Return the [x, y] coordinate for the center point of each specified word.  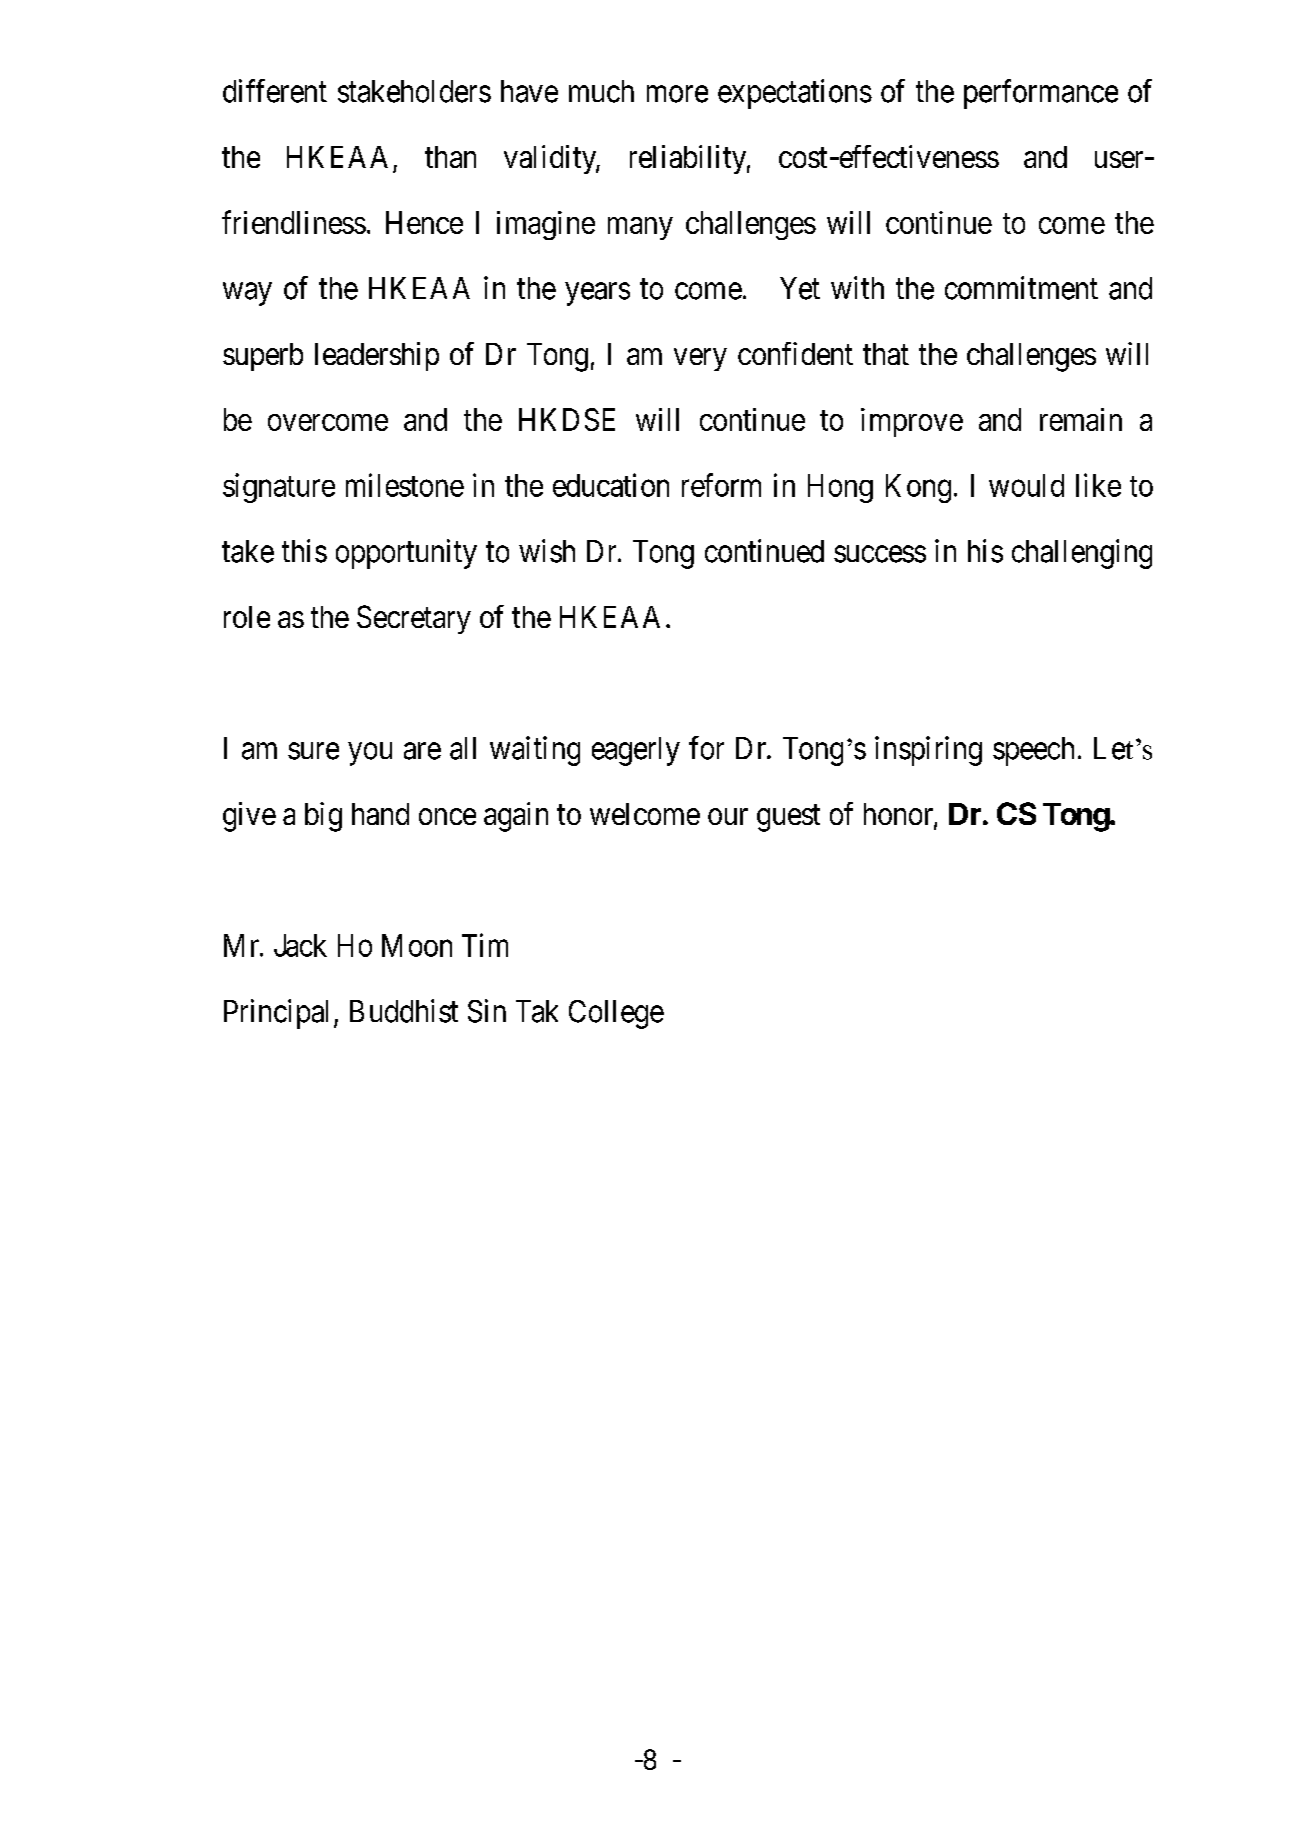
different [275, 91]
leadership [377, 356]
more [677, 94]
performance [1041, 94]
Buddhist [404, 1011]
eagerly [636, 751]
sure [313, 751]
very [700, 359]
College [616, 1014]
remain [1081, 419]
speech [1033, 751]
